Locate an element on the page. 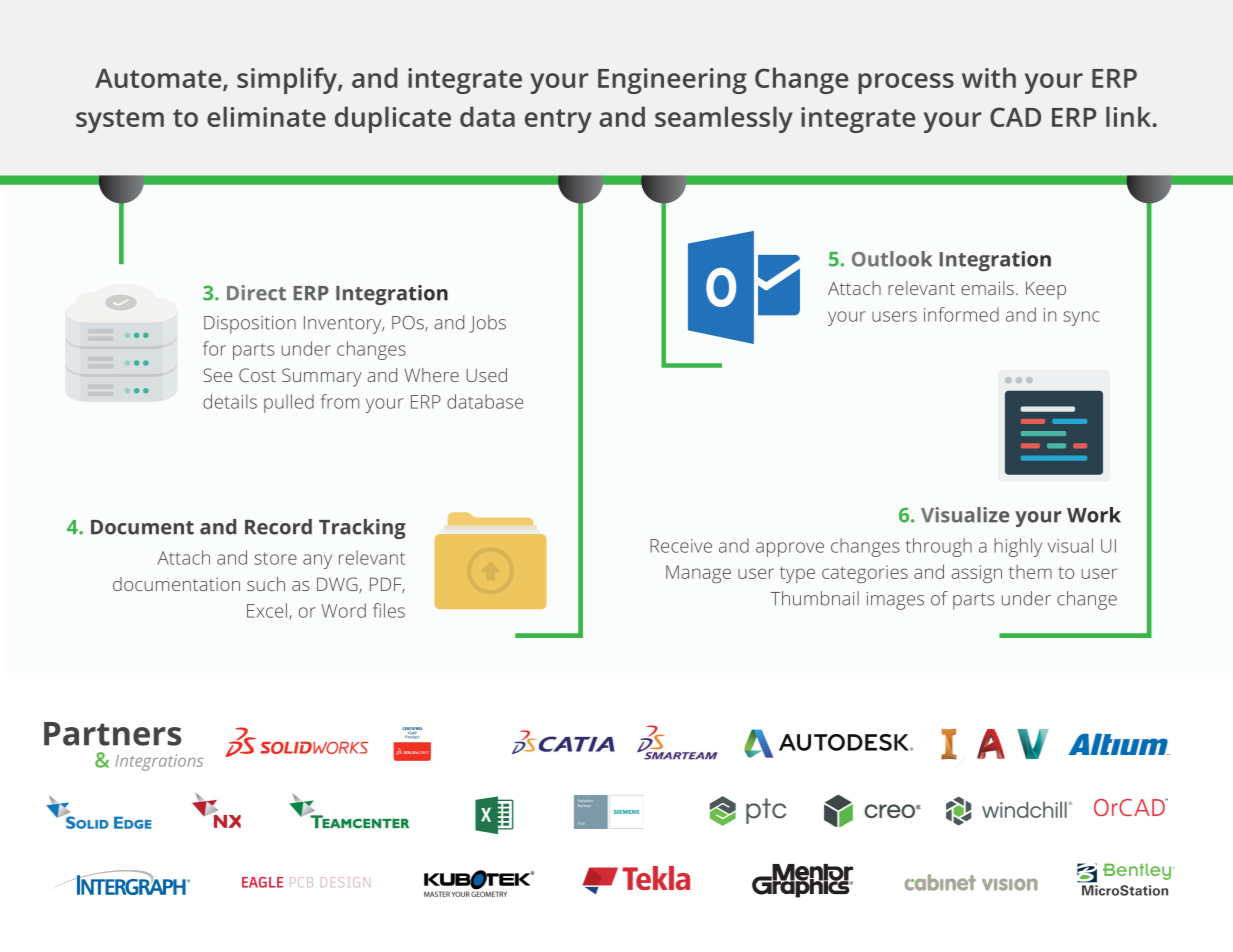 This page has width=1233, height=952. Work is located at coordinates (1094, 515).
